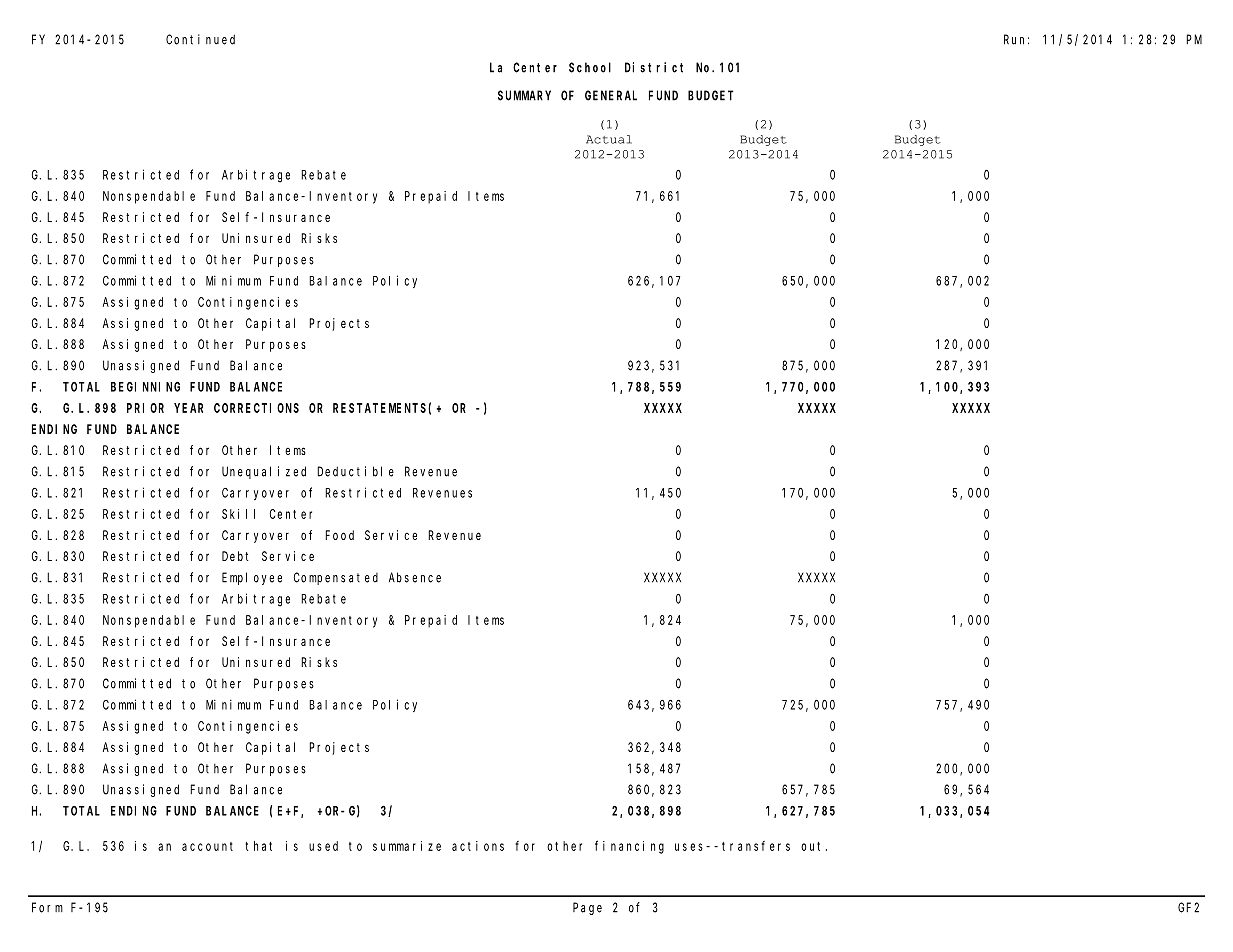  What do you see at coordinates (145, 408) in the document?
I see `PRIOR` at bounding box center [145, 408].
